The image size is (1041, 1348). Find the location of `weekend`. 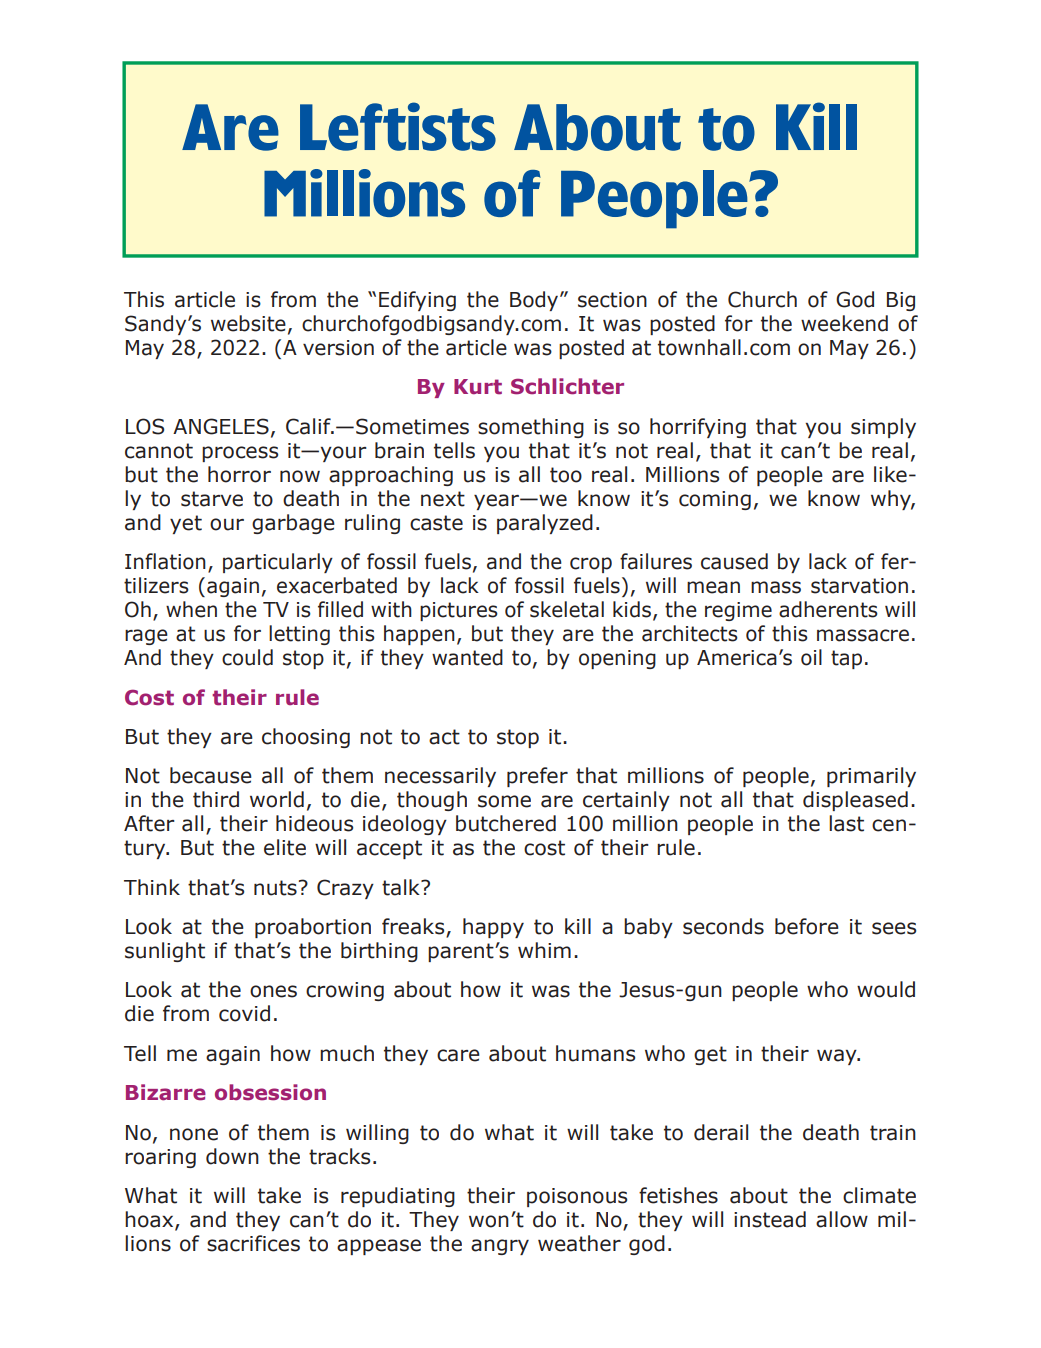

weekend is located at coordinates (844, 323).
